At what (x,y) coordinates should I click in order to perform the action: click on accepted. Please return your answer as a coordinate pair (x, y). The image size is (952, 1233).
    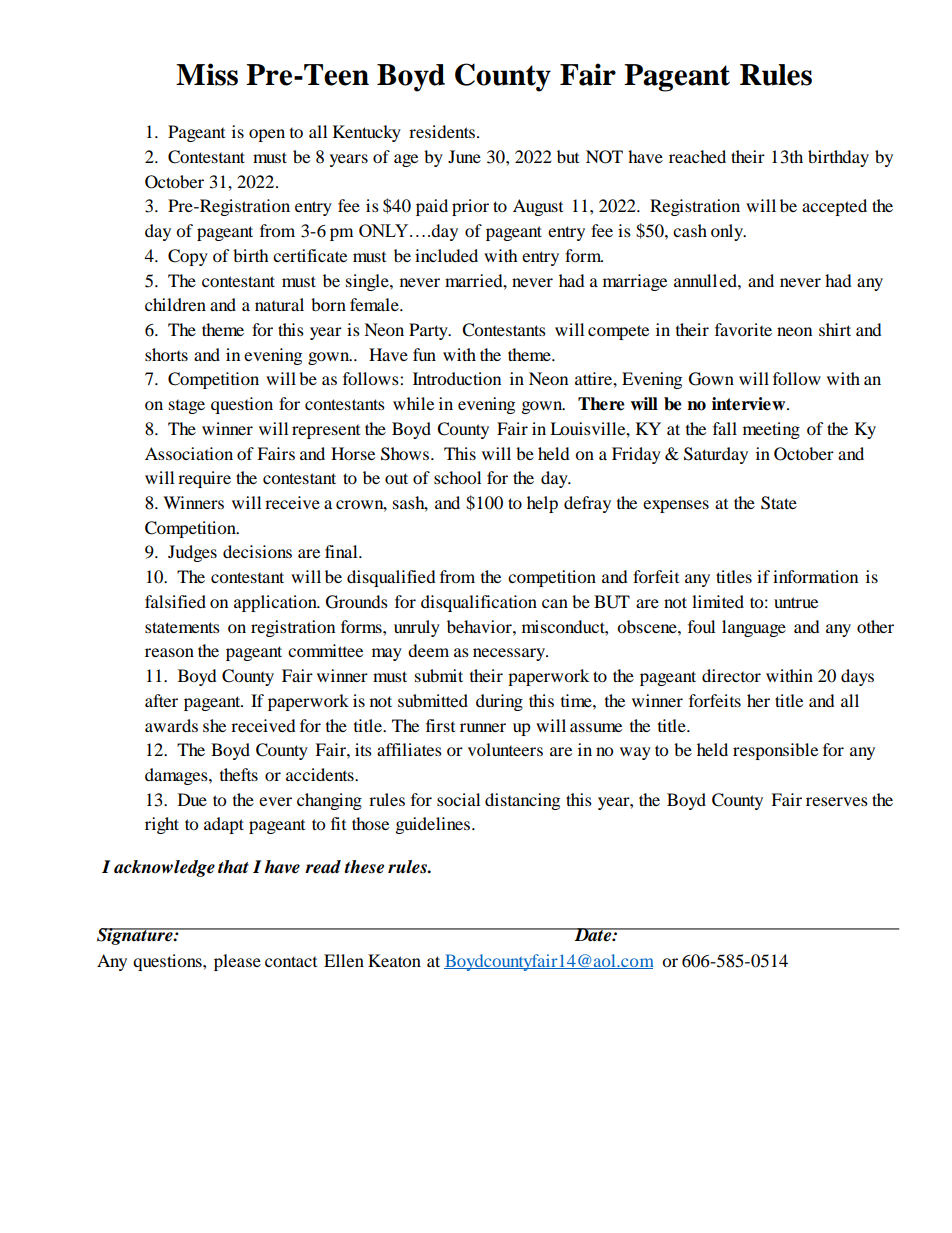
    Looking at the image, I should click on (834, 207).
